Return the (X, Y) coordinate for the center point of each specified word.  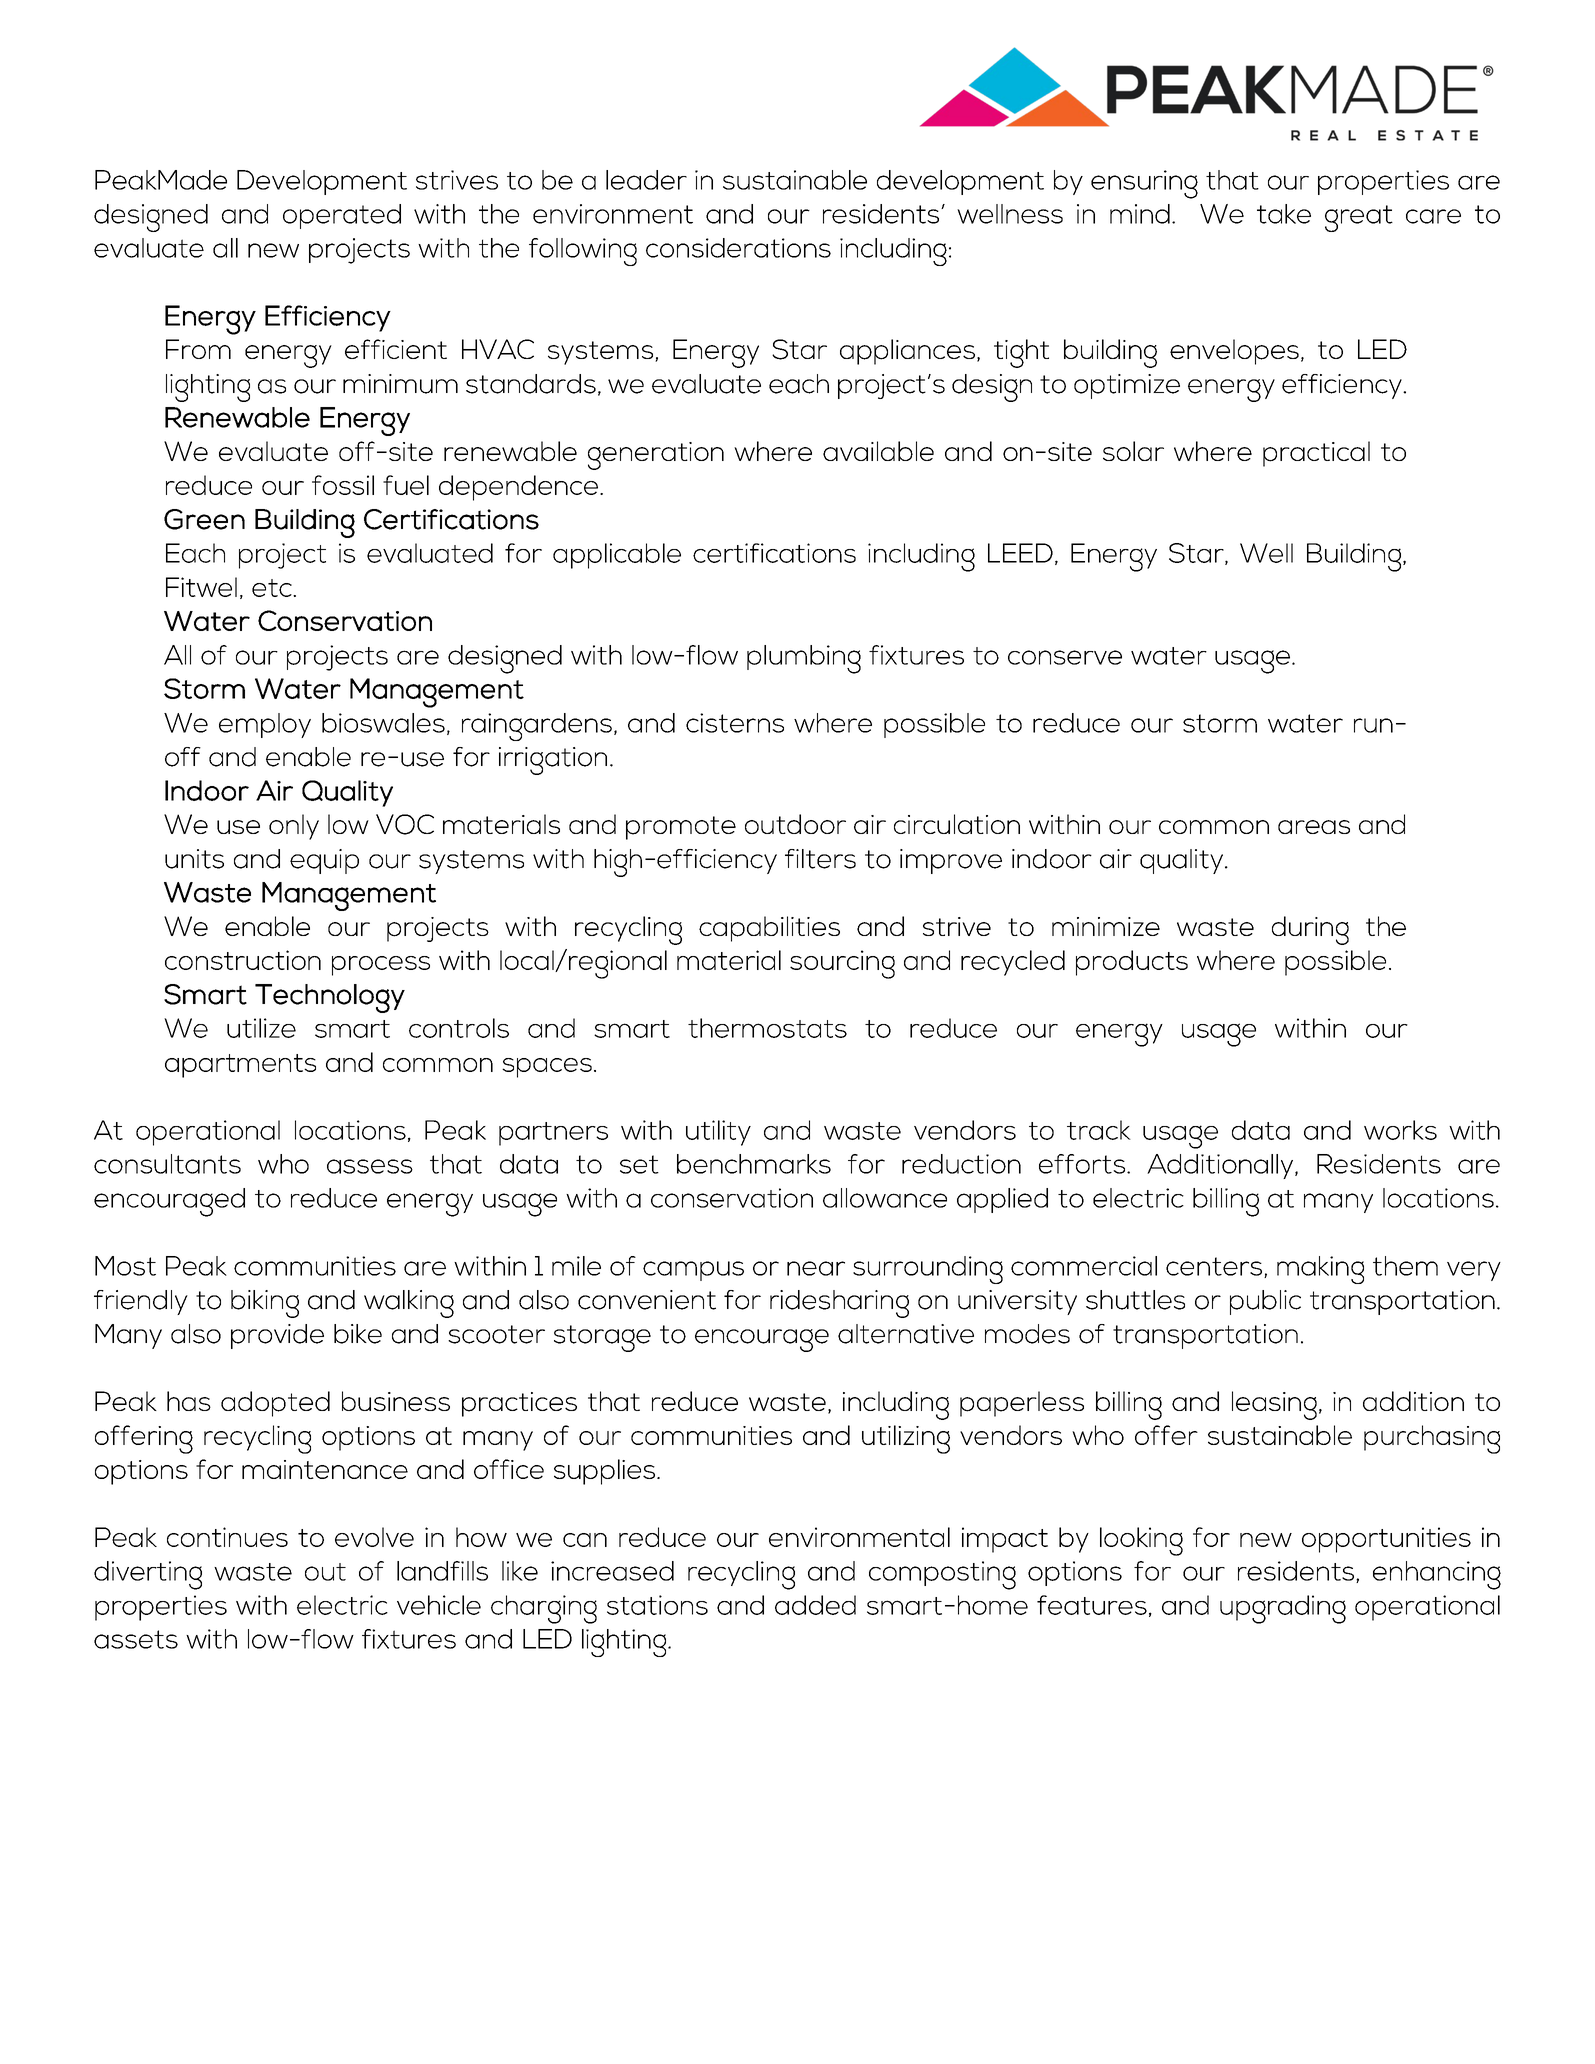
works (1400, 1130)
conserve (1065, 657)
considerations (738, 248)
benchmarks (754, 1164)
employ (265, 725)
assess (370, 1166)
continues (227, 1537)
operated (342, 216)
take (1284, 214)
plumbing (804, 659)
